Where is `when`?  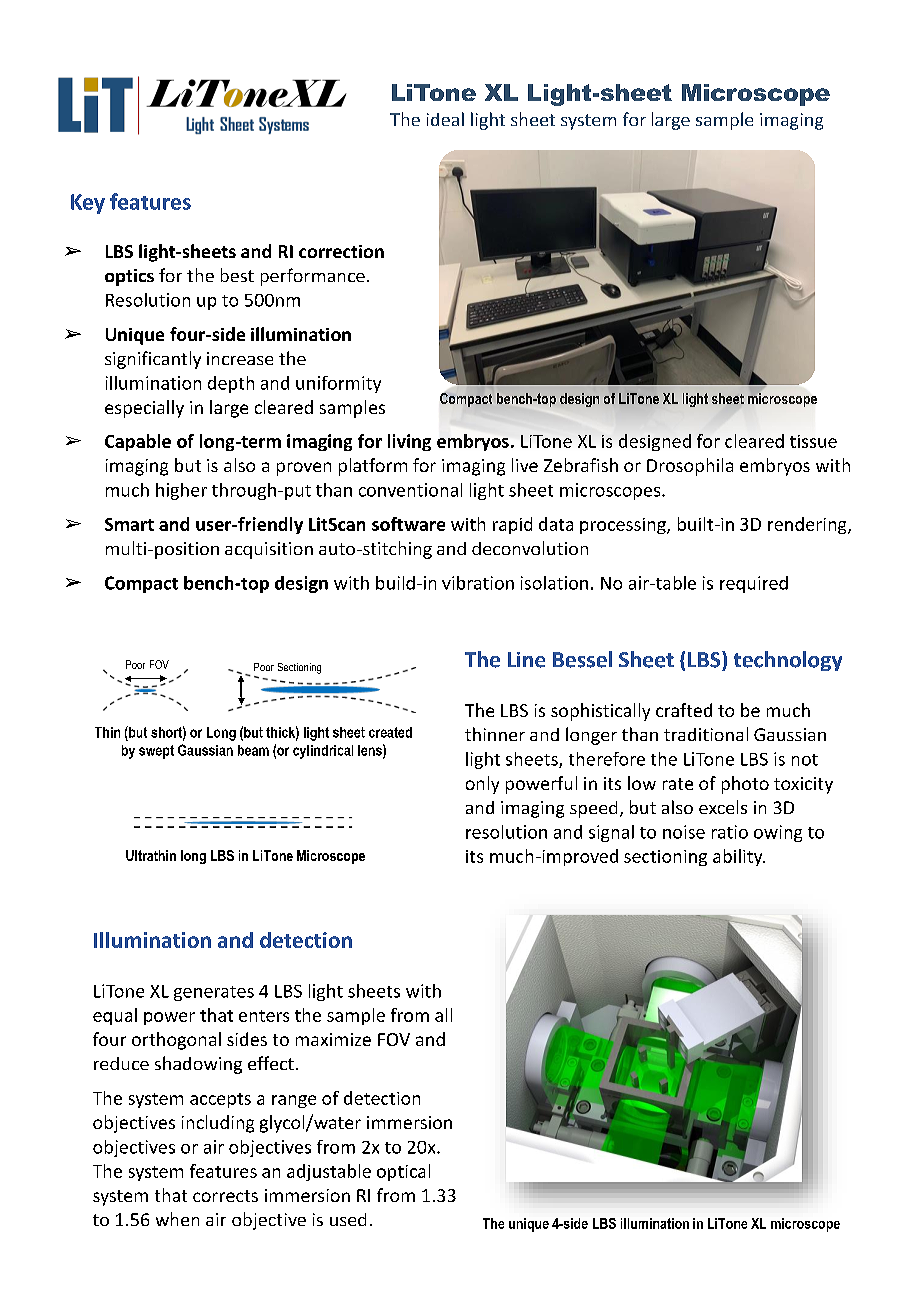
when is located at coordinates (177, 1219).
